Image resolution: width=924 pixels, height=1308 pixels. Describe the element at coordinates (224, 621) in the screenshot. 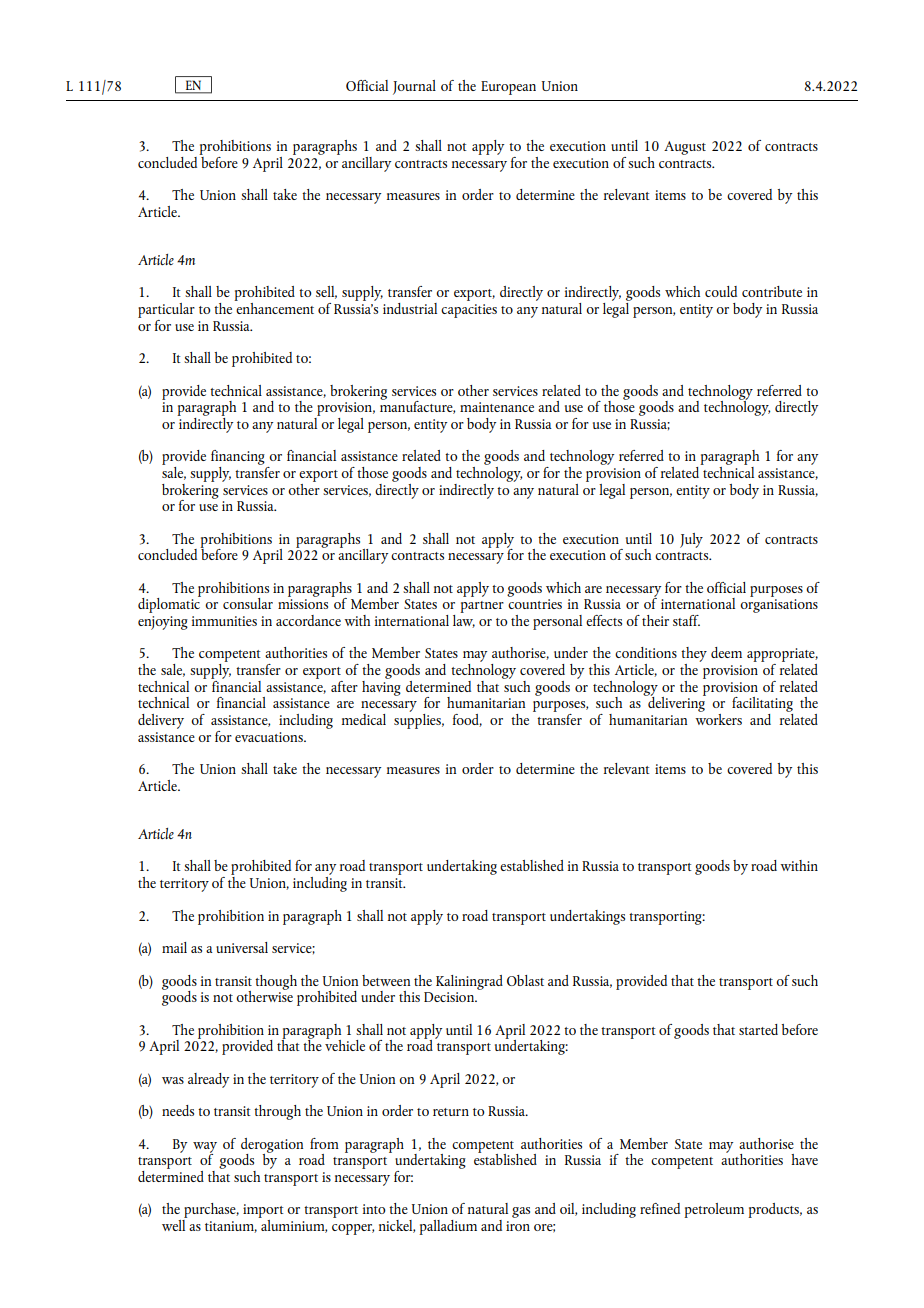

I see `immunities` at that location.
